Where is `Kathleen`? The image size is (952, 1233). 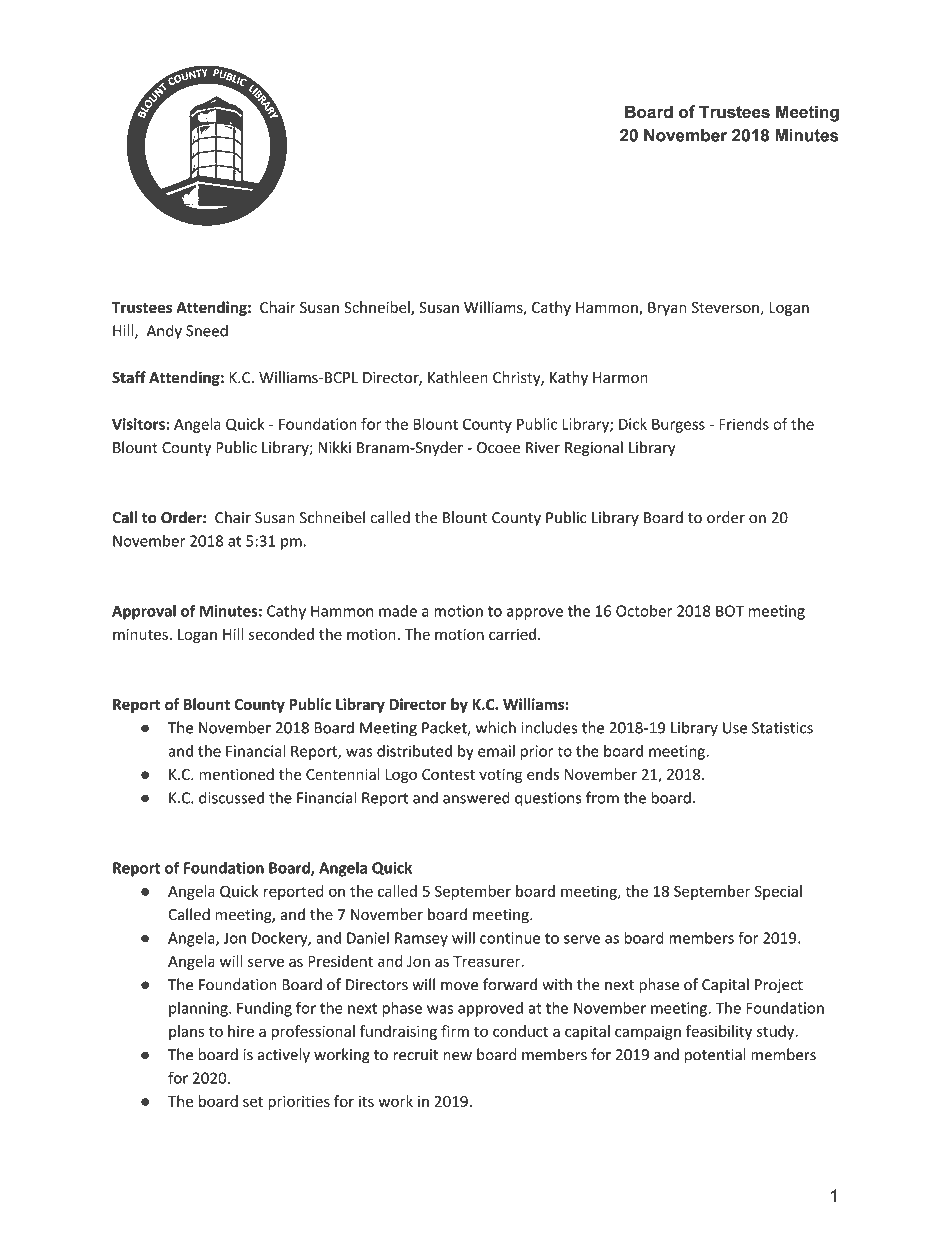
Kathleen is located at coordinates (458, 377).
